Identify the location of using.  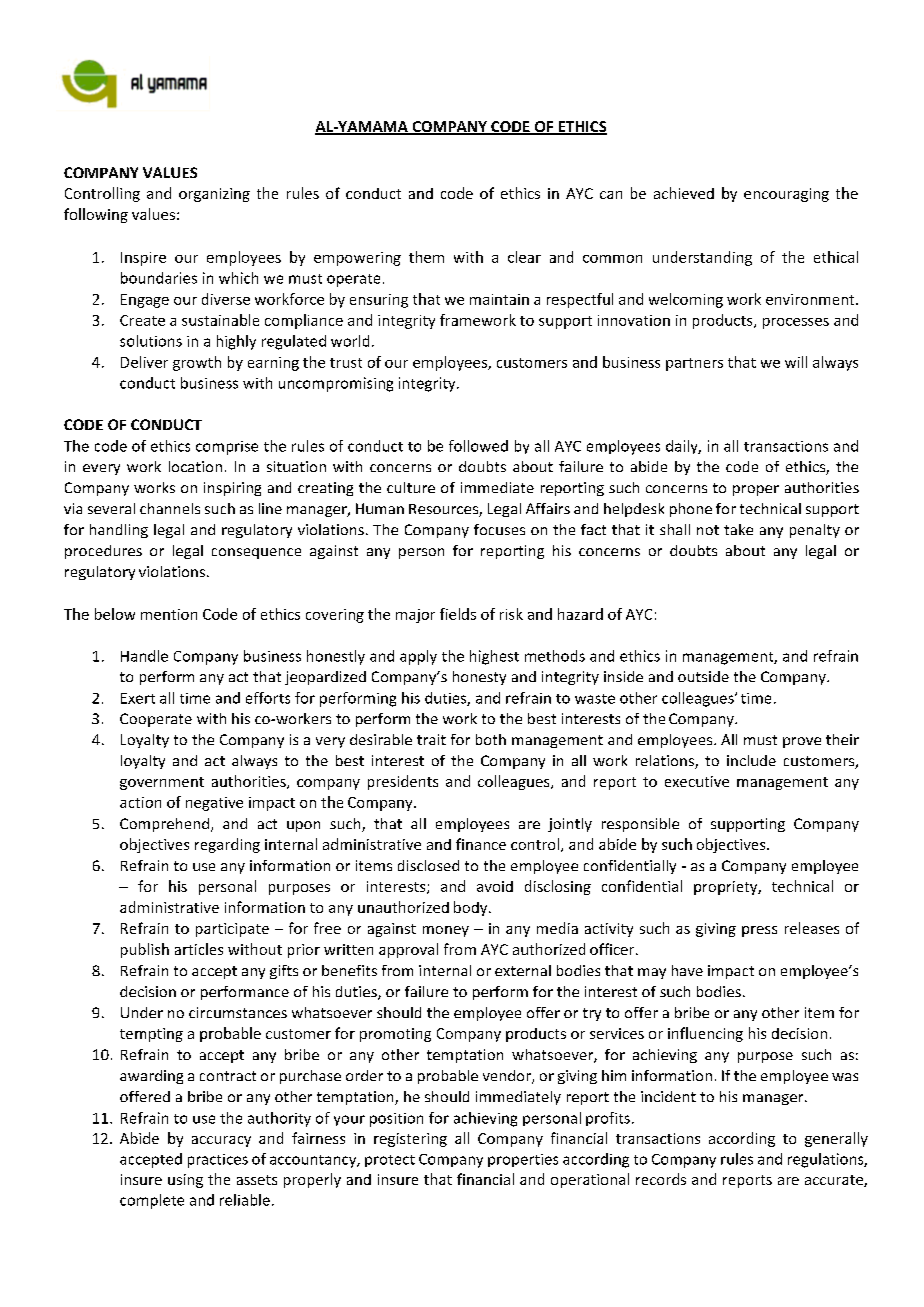
(185, 1181).
